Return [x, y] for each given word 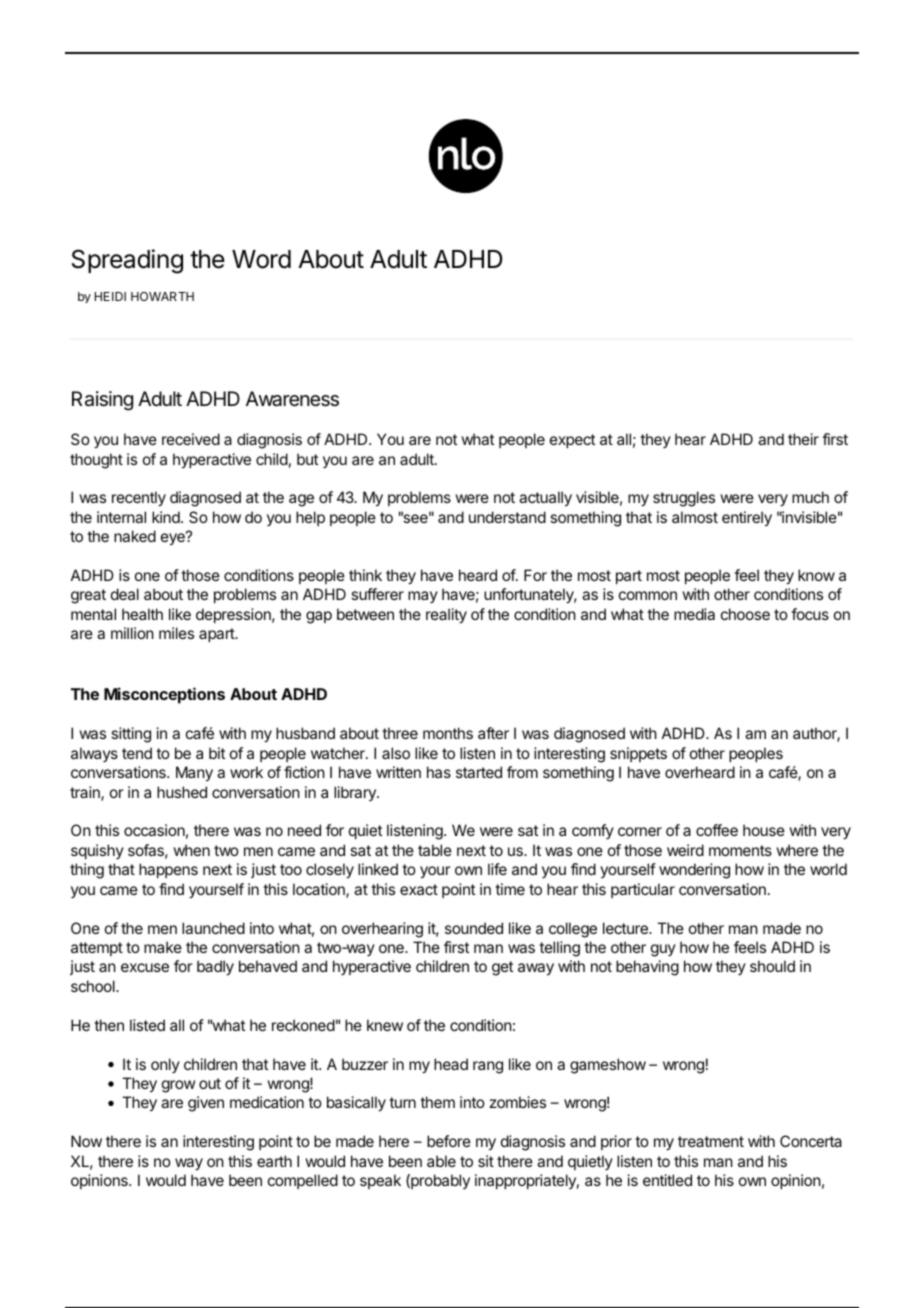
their [803, 439]
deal [125, 594]
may [423, 597]
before [449, 1141]
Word [261, 259]
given [206, 1104]
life [497, 869]
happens [168, 870]
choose [745, 614]
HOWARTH [162, 296]
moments [740, 850]
